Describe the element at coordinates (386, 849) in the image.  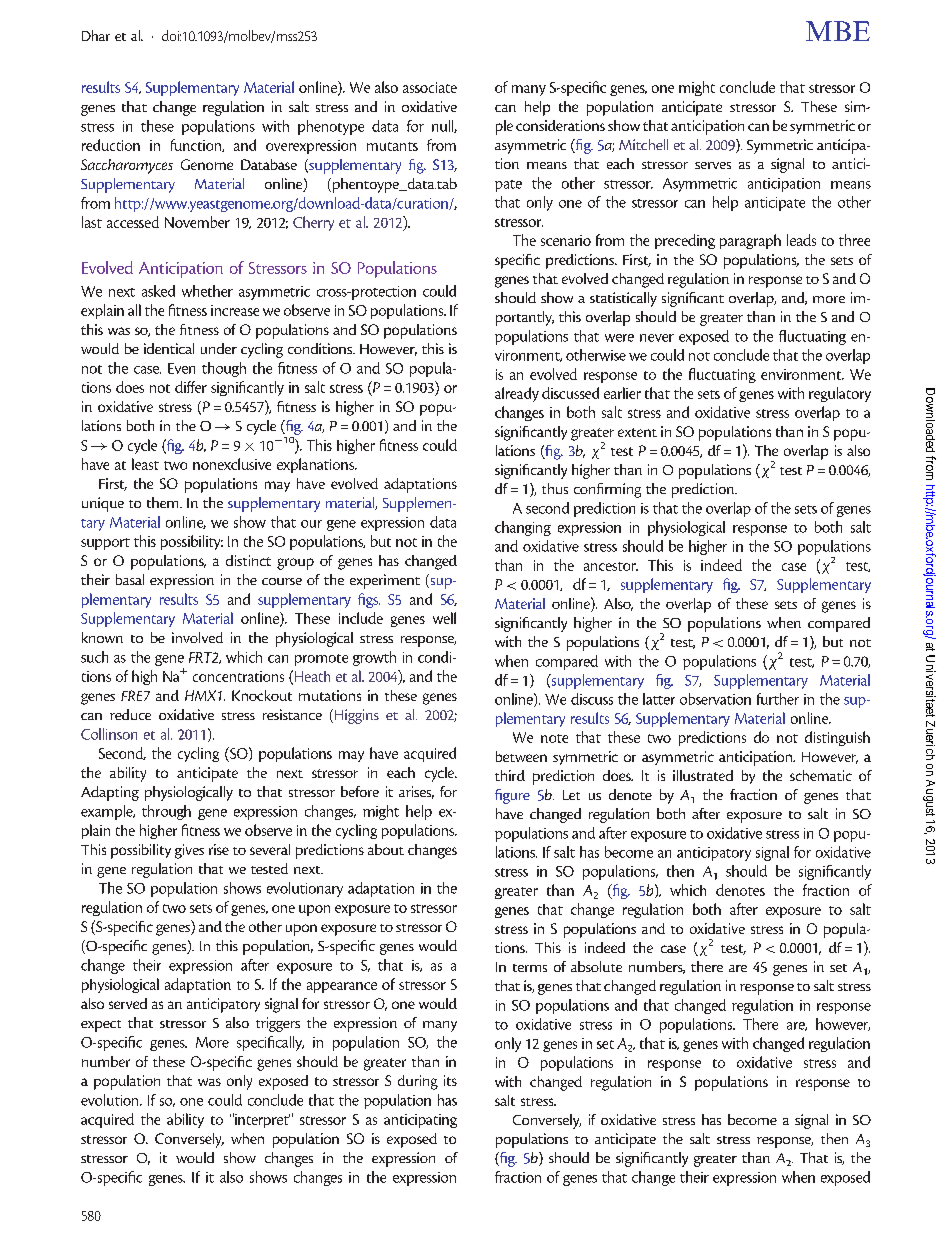
I see `about` at that location.
